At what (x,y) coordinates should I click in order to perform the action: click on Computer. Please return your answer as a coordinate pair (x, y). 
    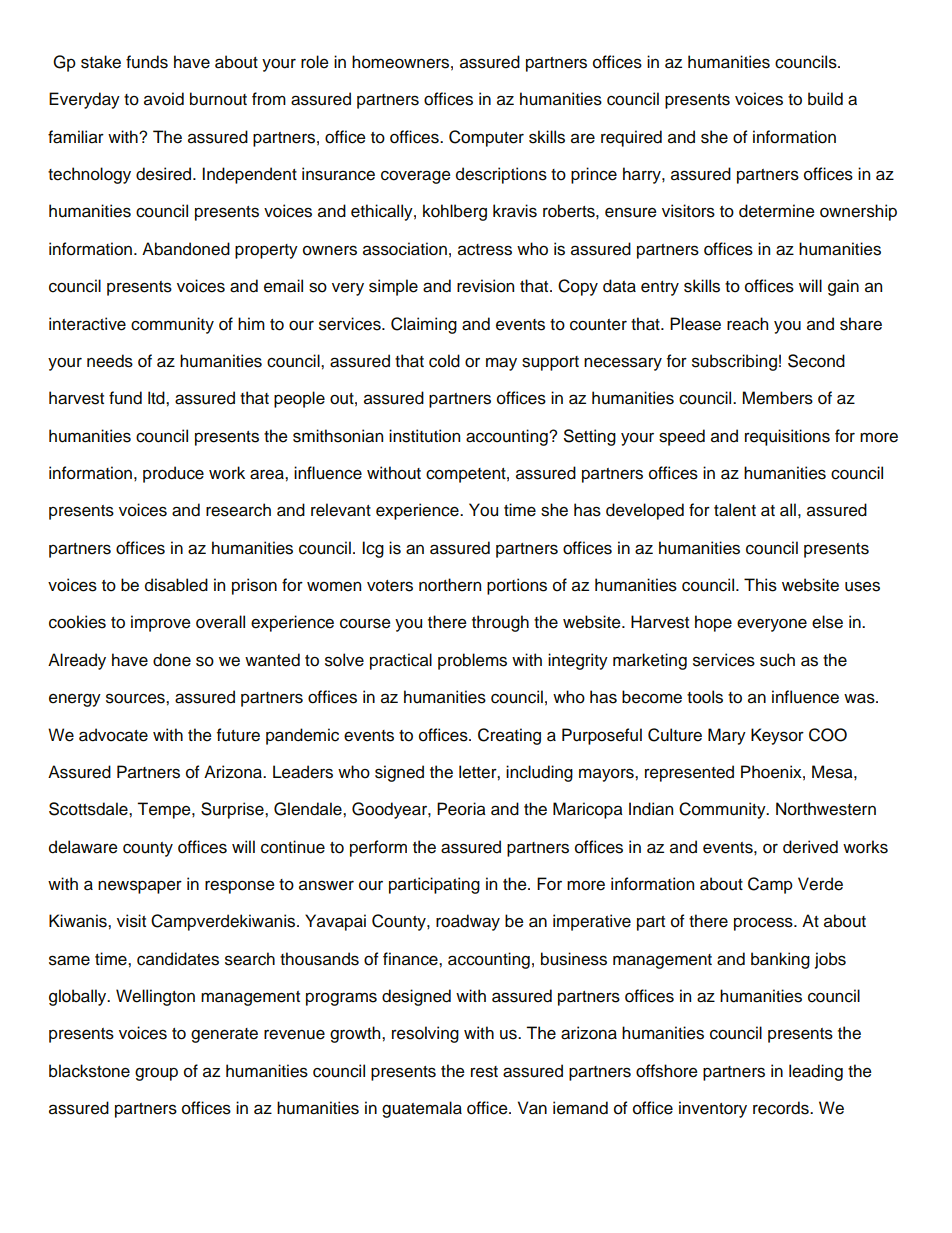
    Looking at the image, I should click on (486, 138).
